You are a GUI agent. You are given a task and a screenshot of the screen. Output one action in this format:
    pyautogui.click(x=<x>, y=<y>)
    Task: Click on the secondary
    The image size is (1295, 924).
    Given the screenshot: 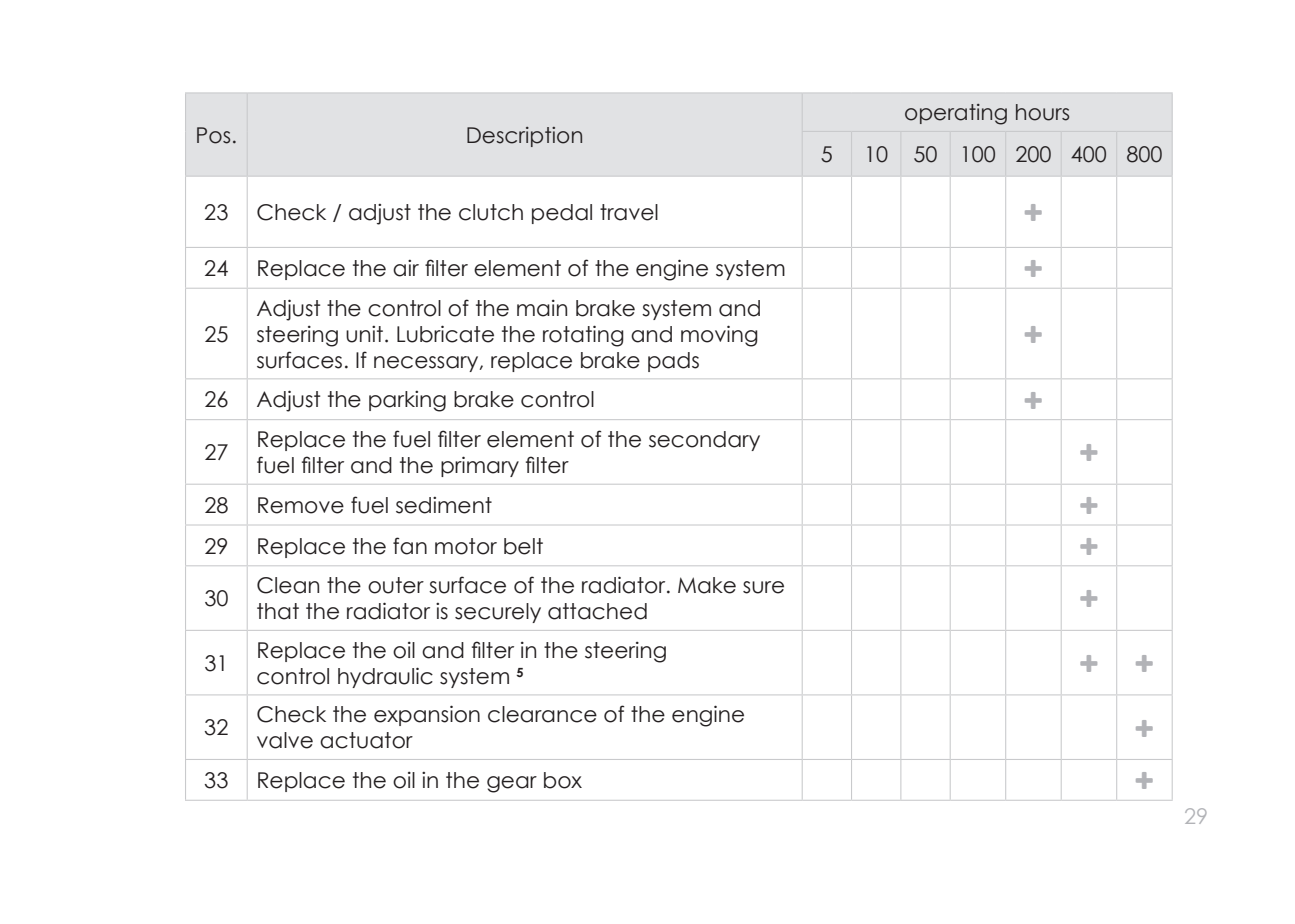 What is the action you would take?
    pyautogui.click(x=704, y=441)
